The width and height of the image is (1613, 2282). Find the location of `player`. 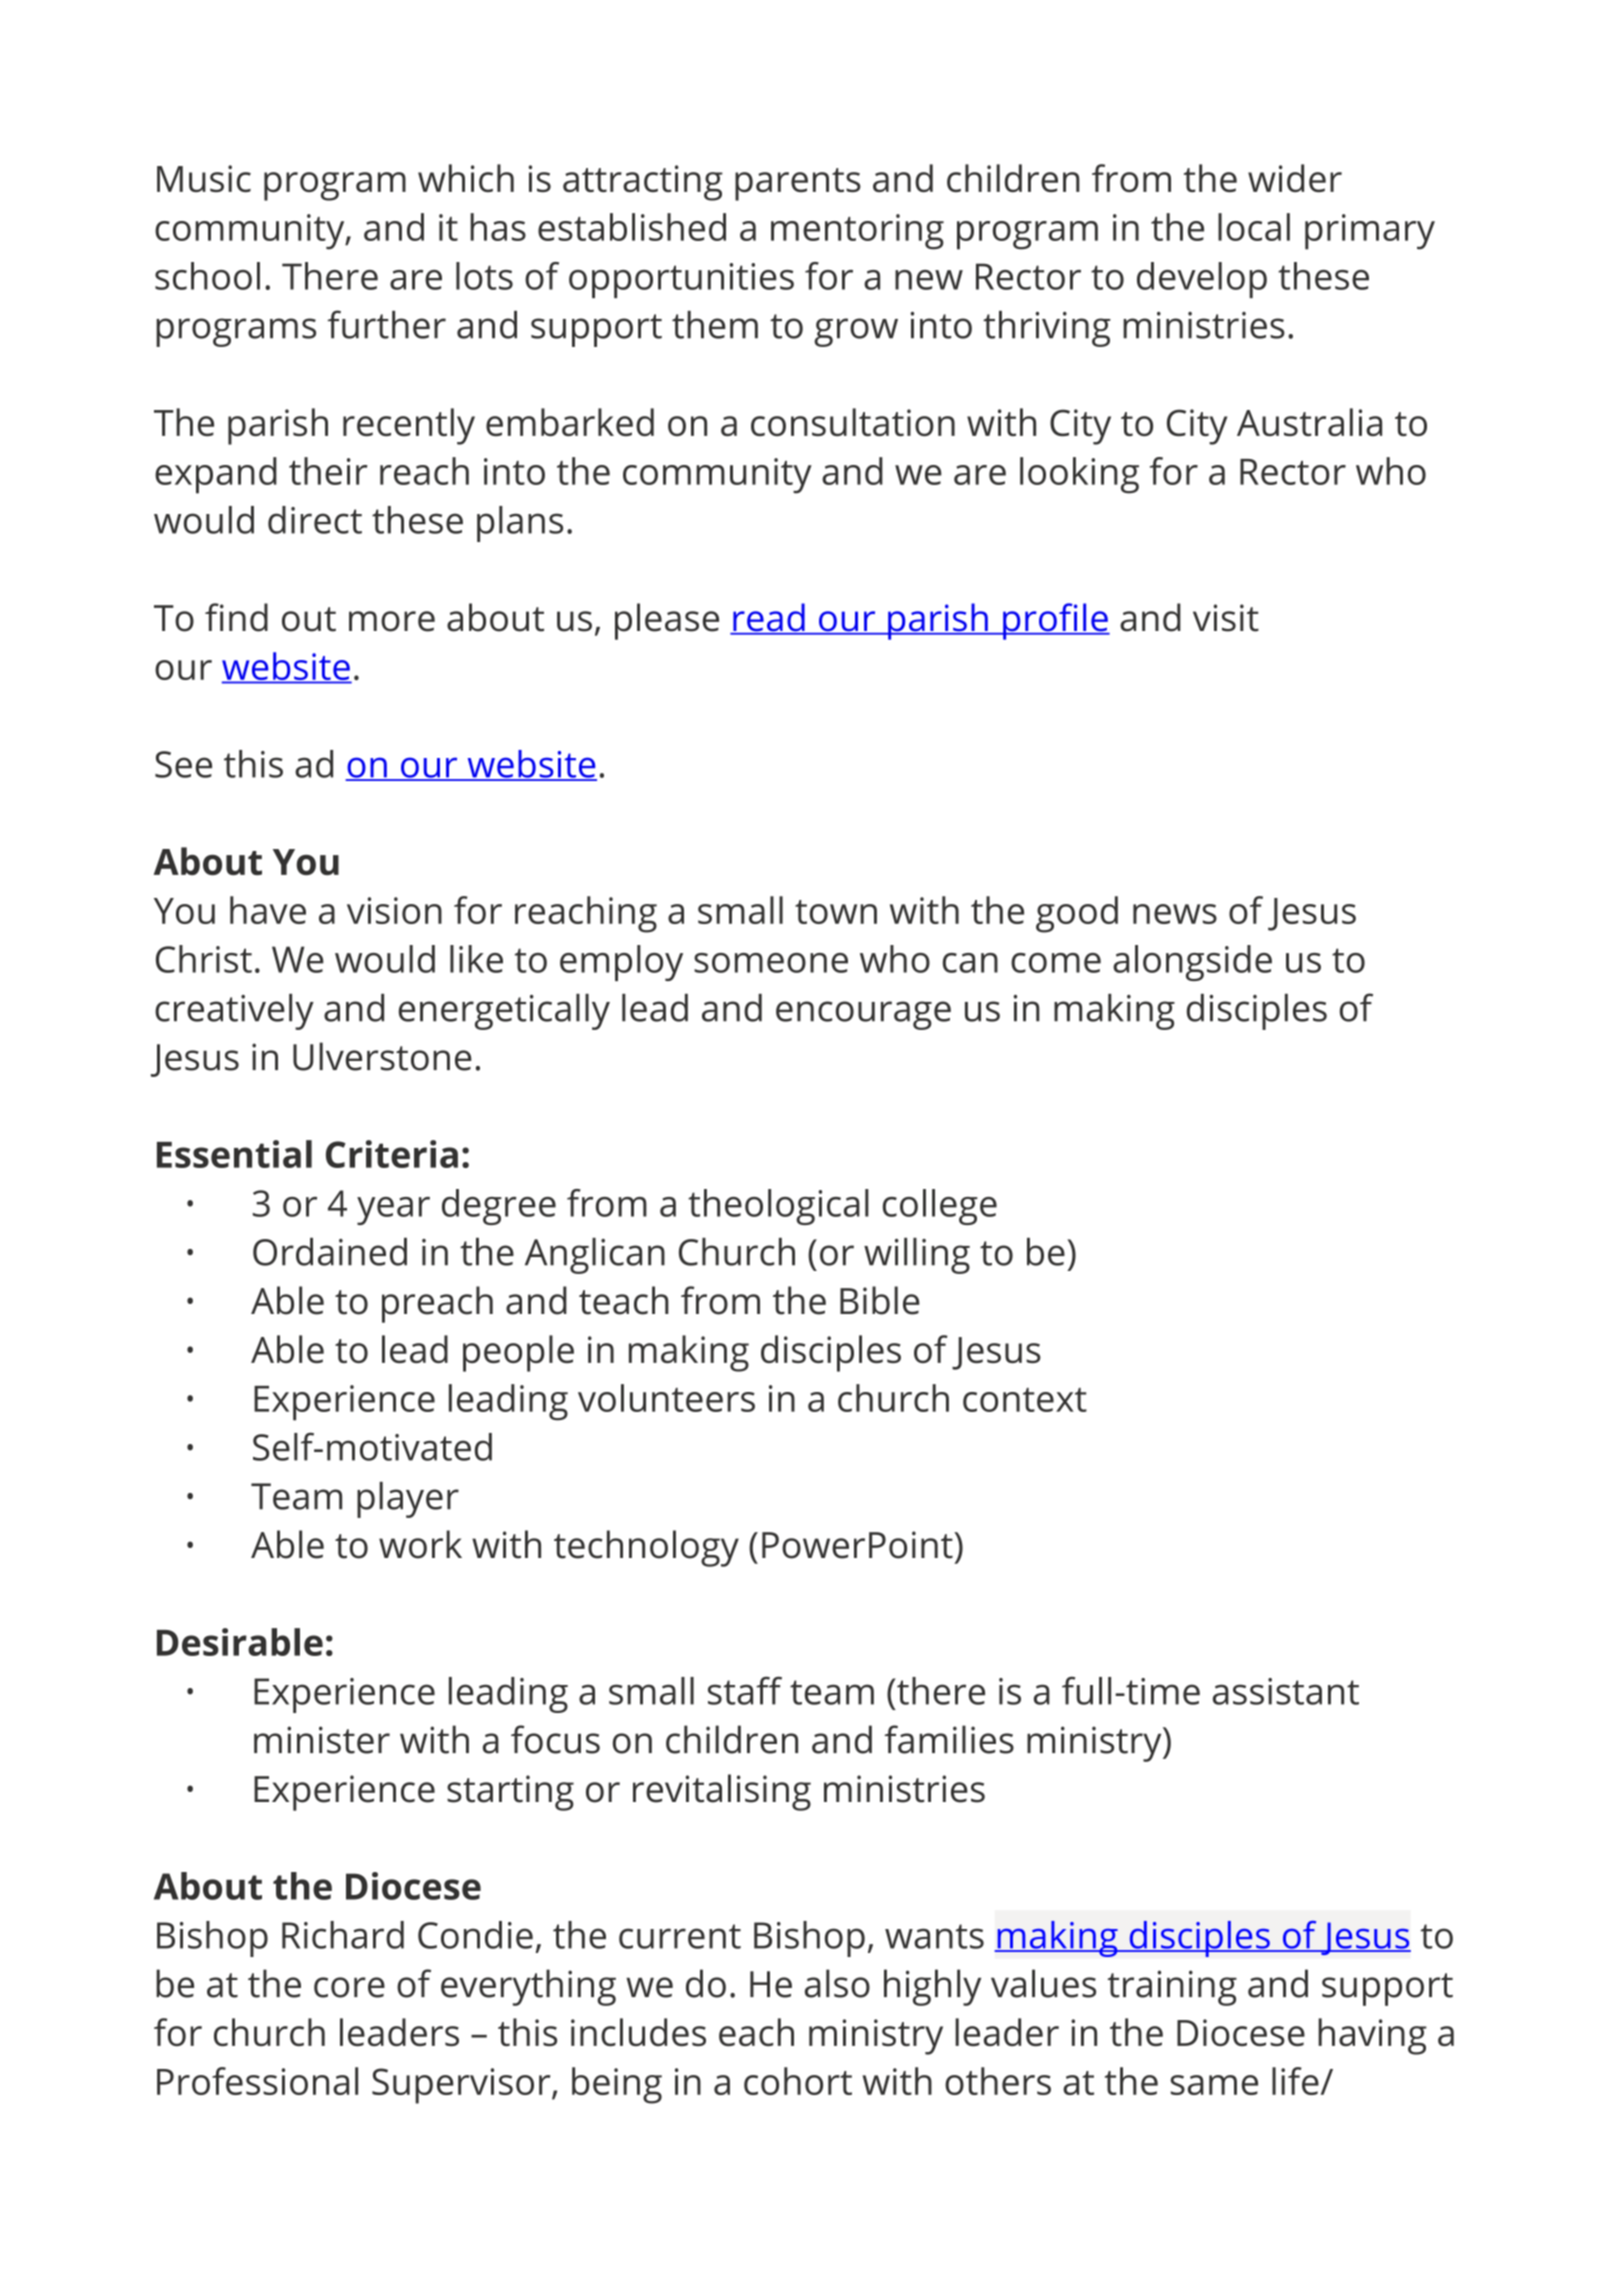

player is located at coordinates (408, 1500).
